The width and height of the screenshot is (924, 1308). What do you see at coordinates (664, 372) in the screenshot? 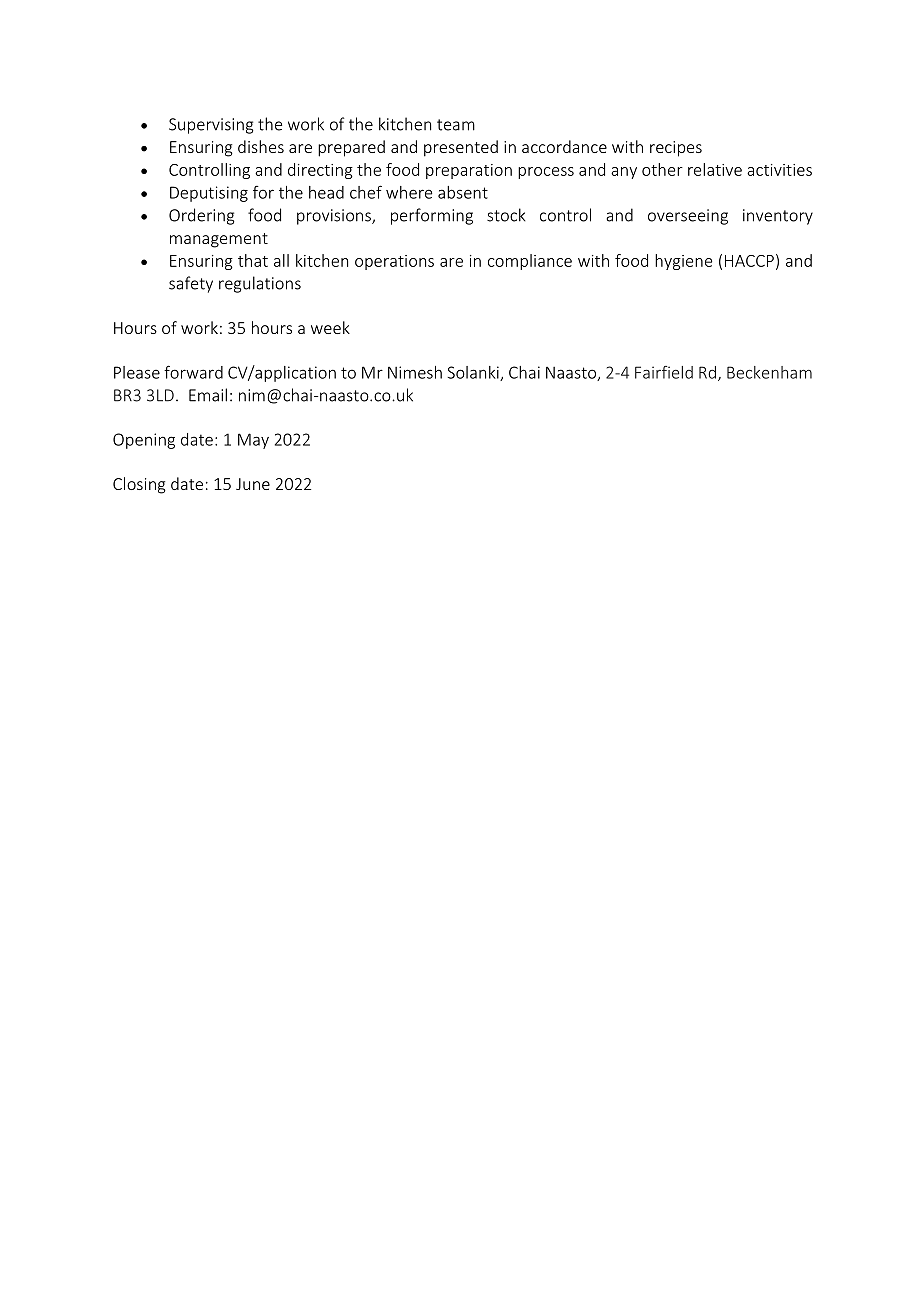
I see `Fairfield` at bounding box center [664, 372].
